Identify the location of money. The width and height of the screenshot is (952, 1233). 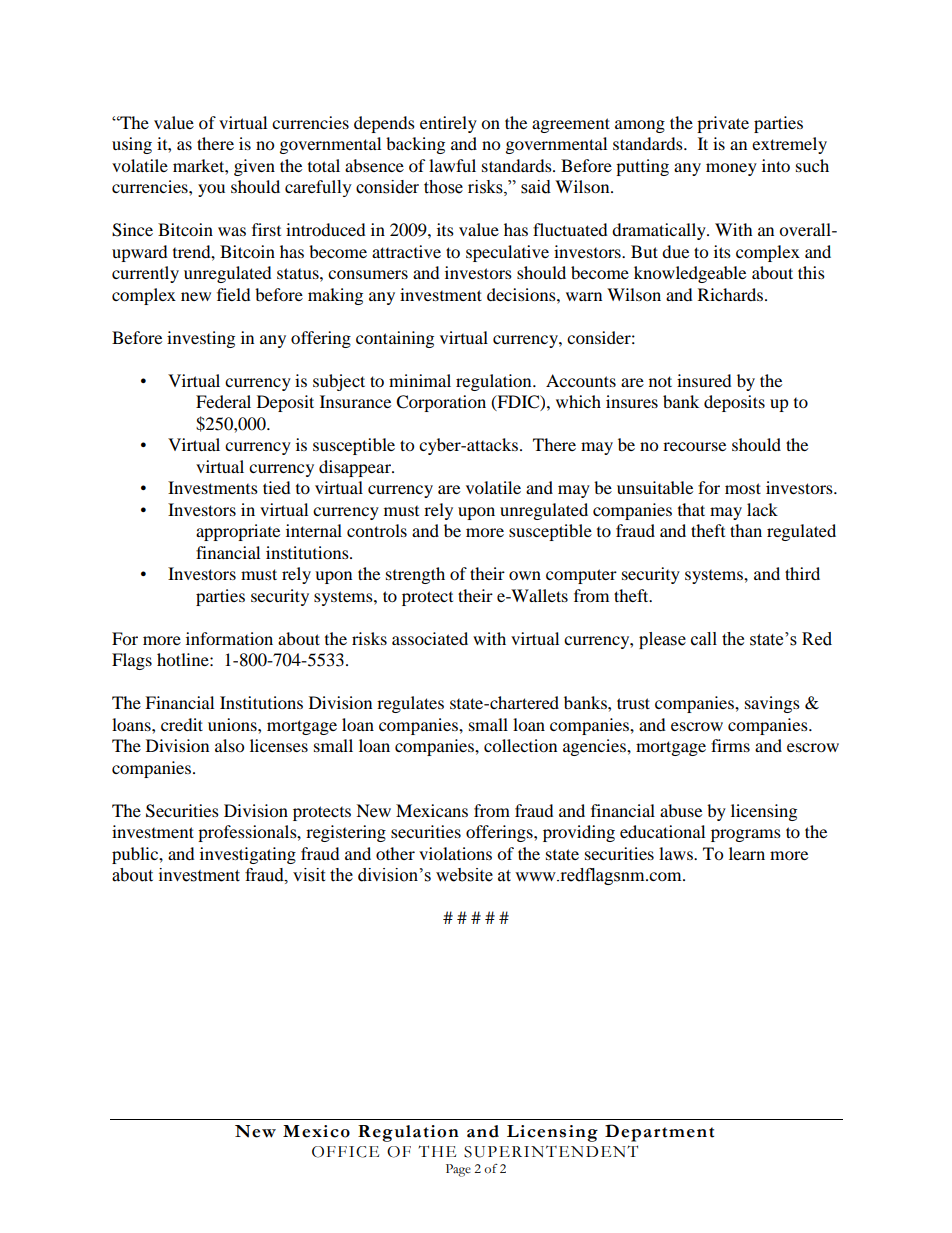
(731, 169).
